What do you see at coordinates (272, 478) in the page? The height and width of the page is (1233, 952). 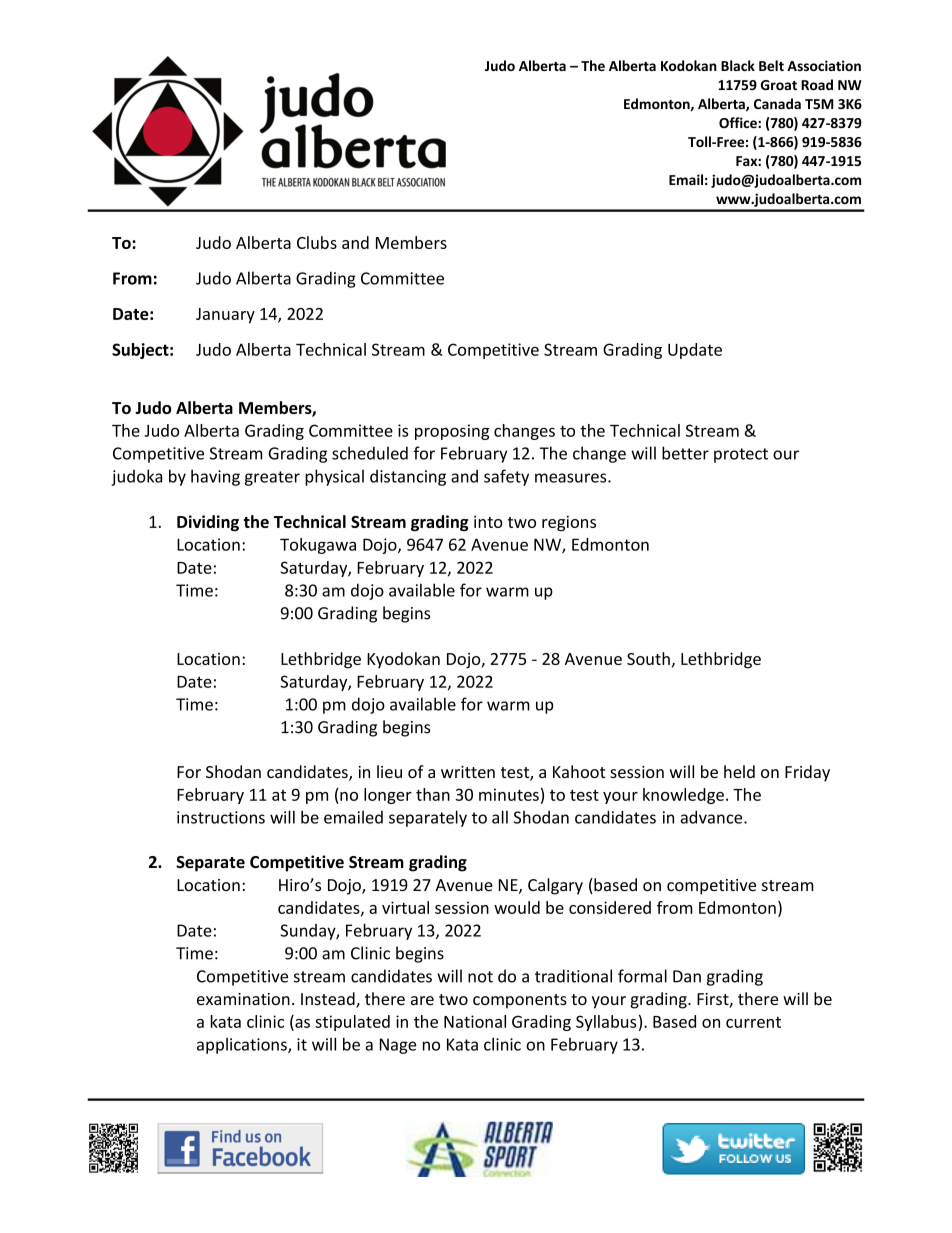 I see `greater` at bounding box center [272, 478].
